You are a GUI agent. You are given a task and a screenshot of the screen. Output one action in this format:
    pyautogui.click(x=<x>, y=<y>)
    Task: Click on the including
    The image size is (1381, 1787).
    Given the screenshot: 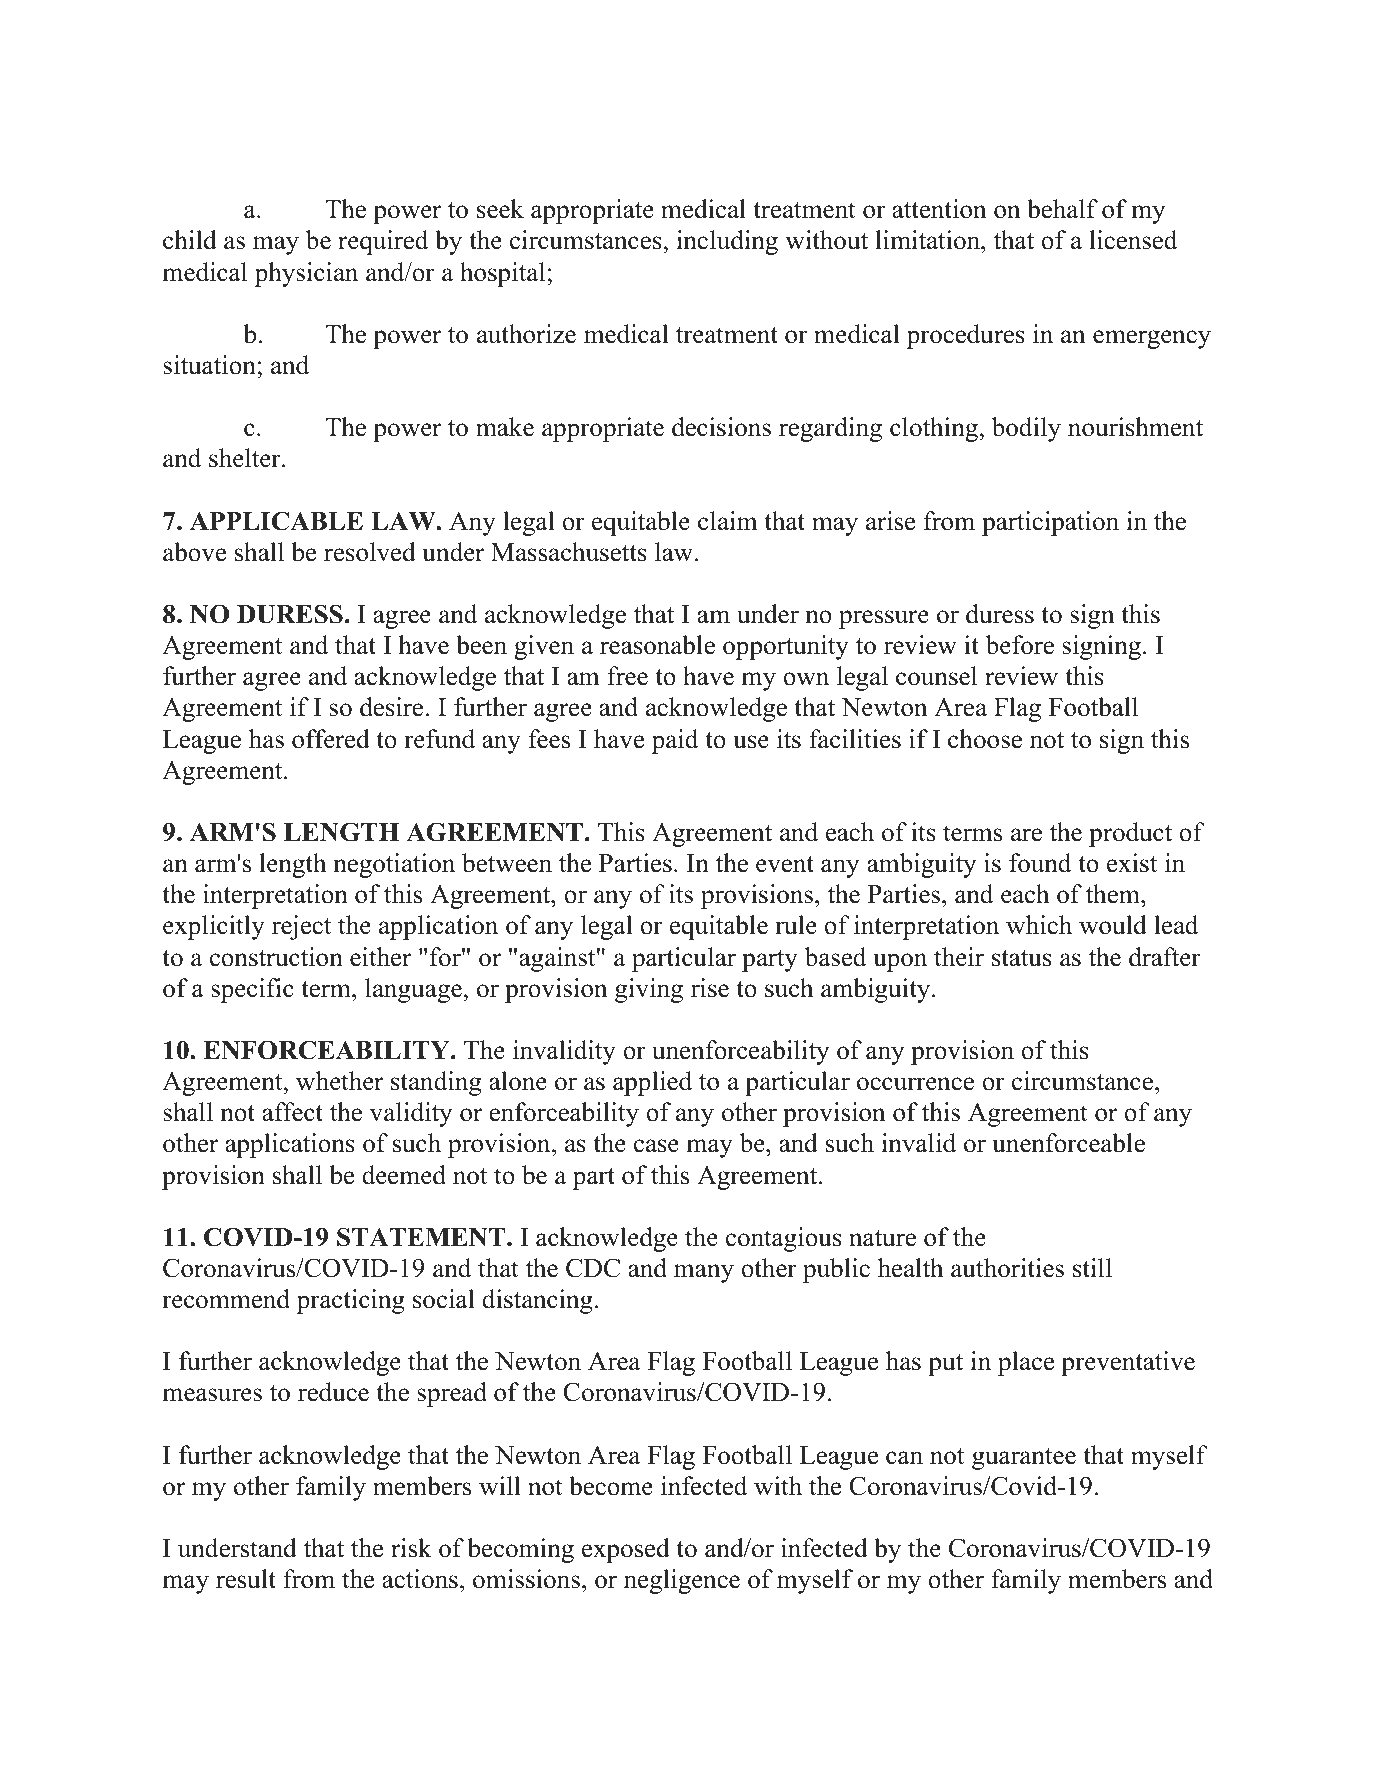 What is the action you would take?
    pyautogui.click(x=727, y=242)
